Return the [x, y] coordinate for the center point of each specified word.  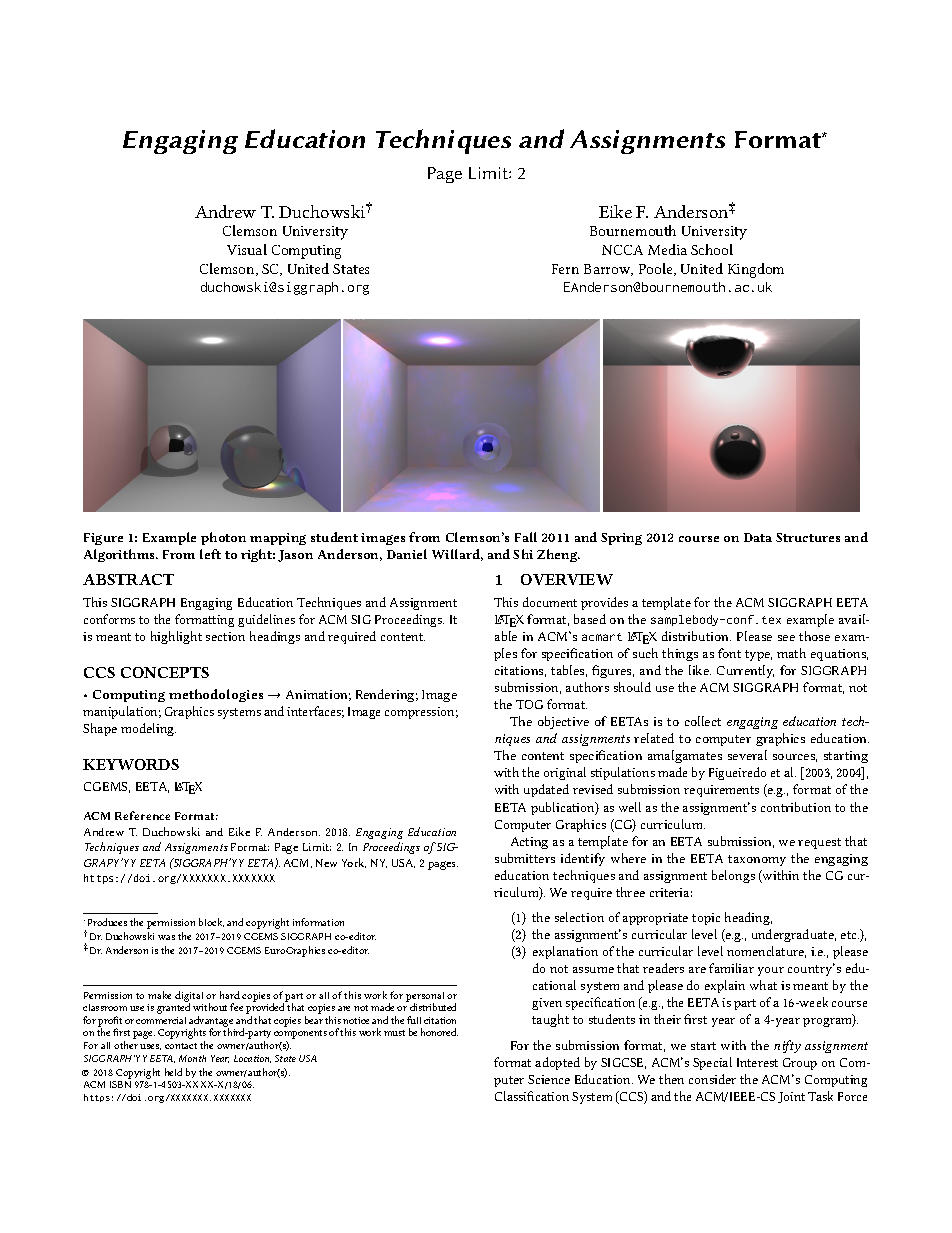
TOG [529, 704]
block [211, 922]
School [712, 249]
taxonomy [757, 860]
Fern [565, 269]
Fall [526, 537]
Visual [247, 249]
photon [223, 538]
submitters [525, 858]
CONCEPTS [165, 672]
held [173, 1072]
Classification [532, 1096]
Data [758, 537]
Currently [745, 671]
